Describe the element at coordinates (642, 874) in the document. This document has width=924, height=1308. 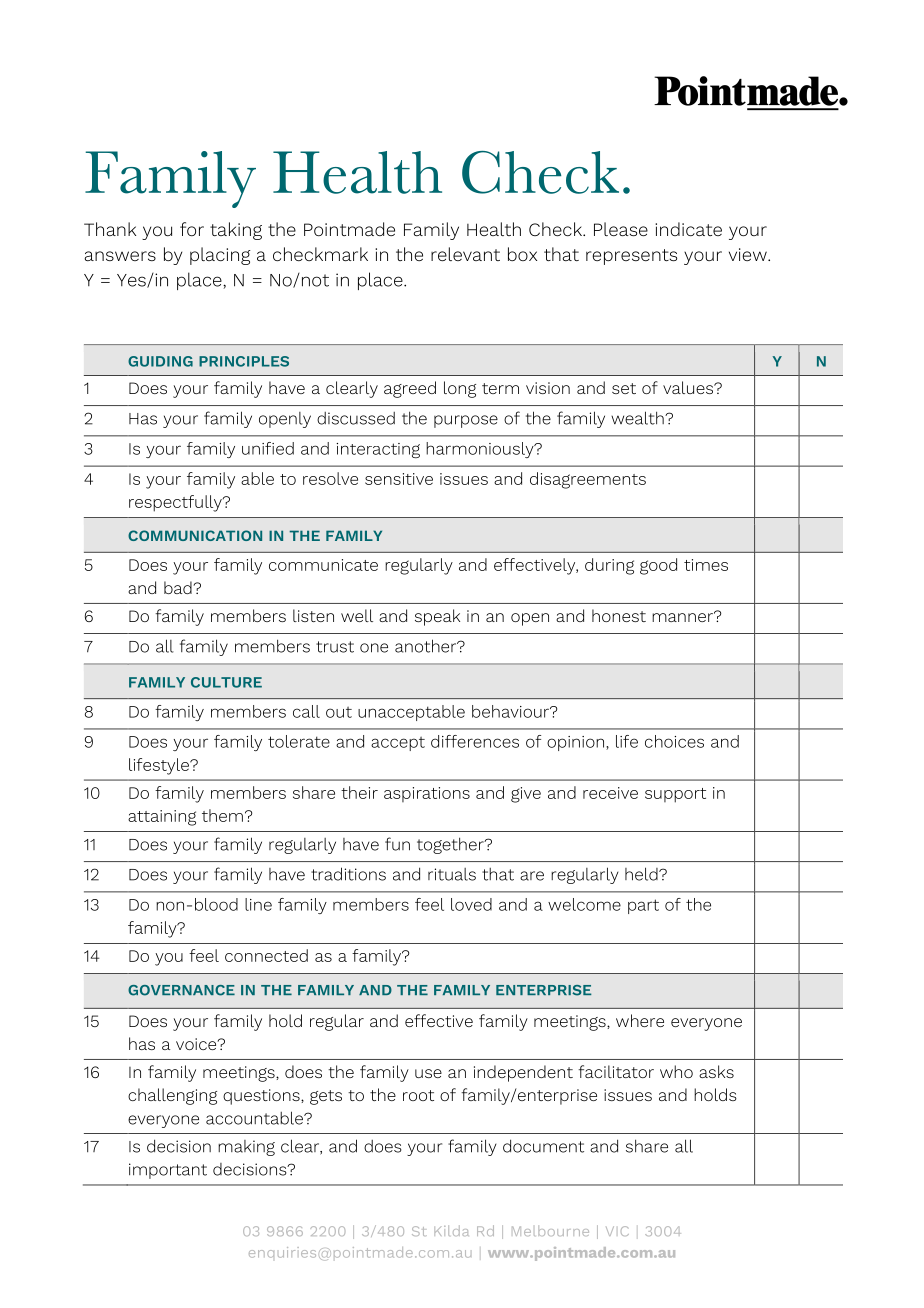
I see `held` at that location.
